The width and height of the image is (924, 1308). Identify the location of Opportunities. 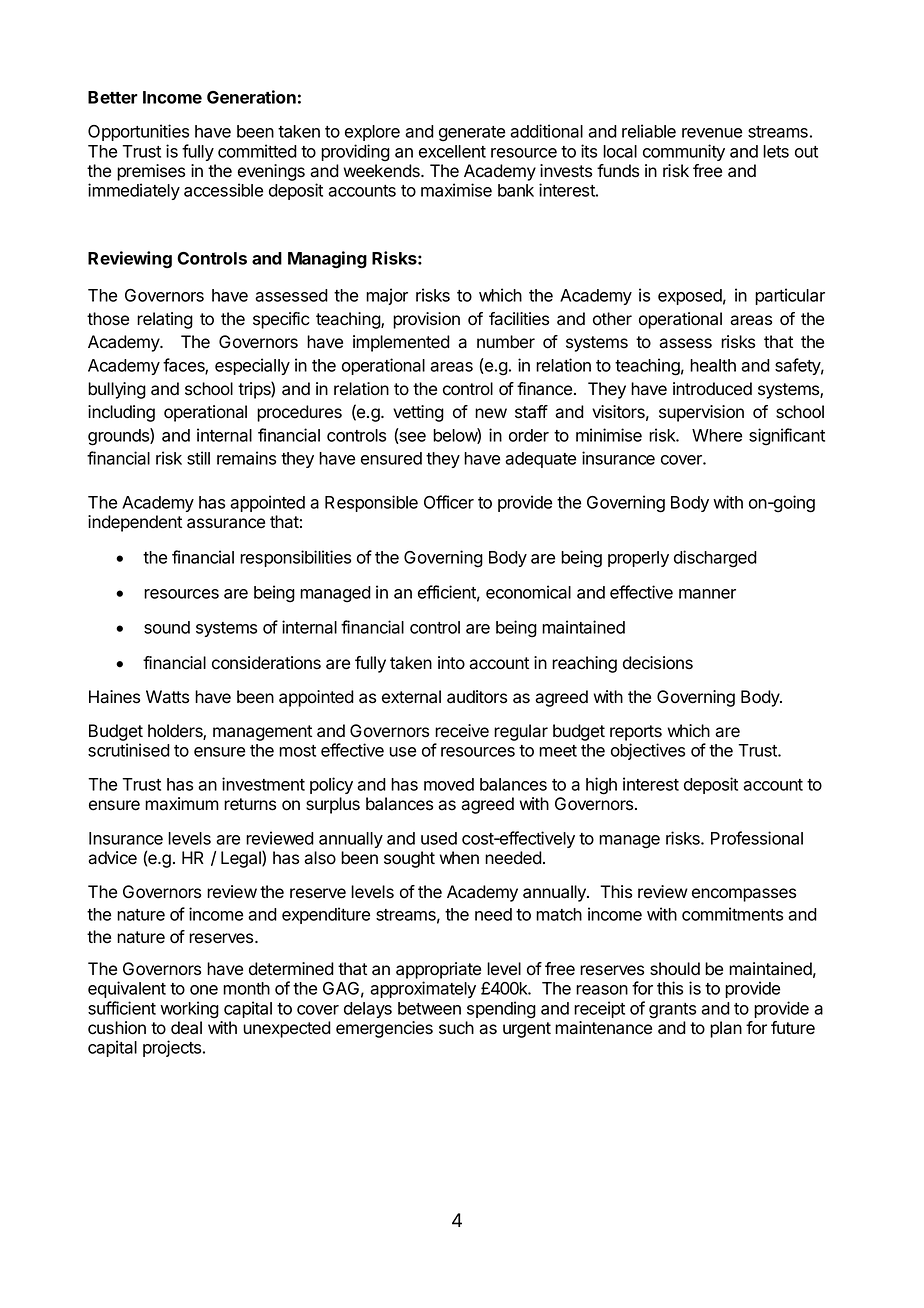
(138, 132).
